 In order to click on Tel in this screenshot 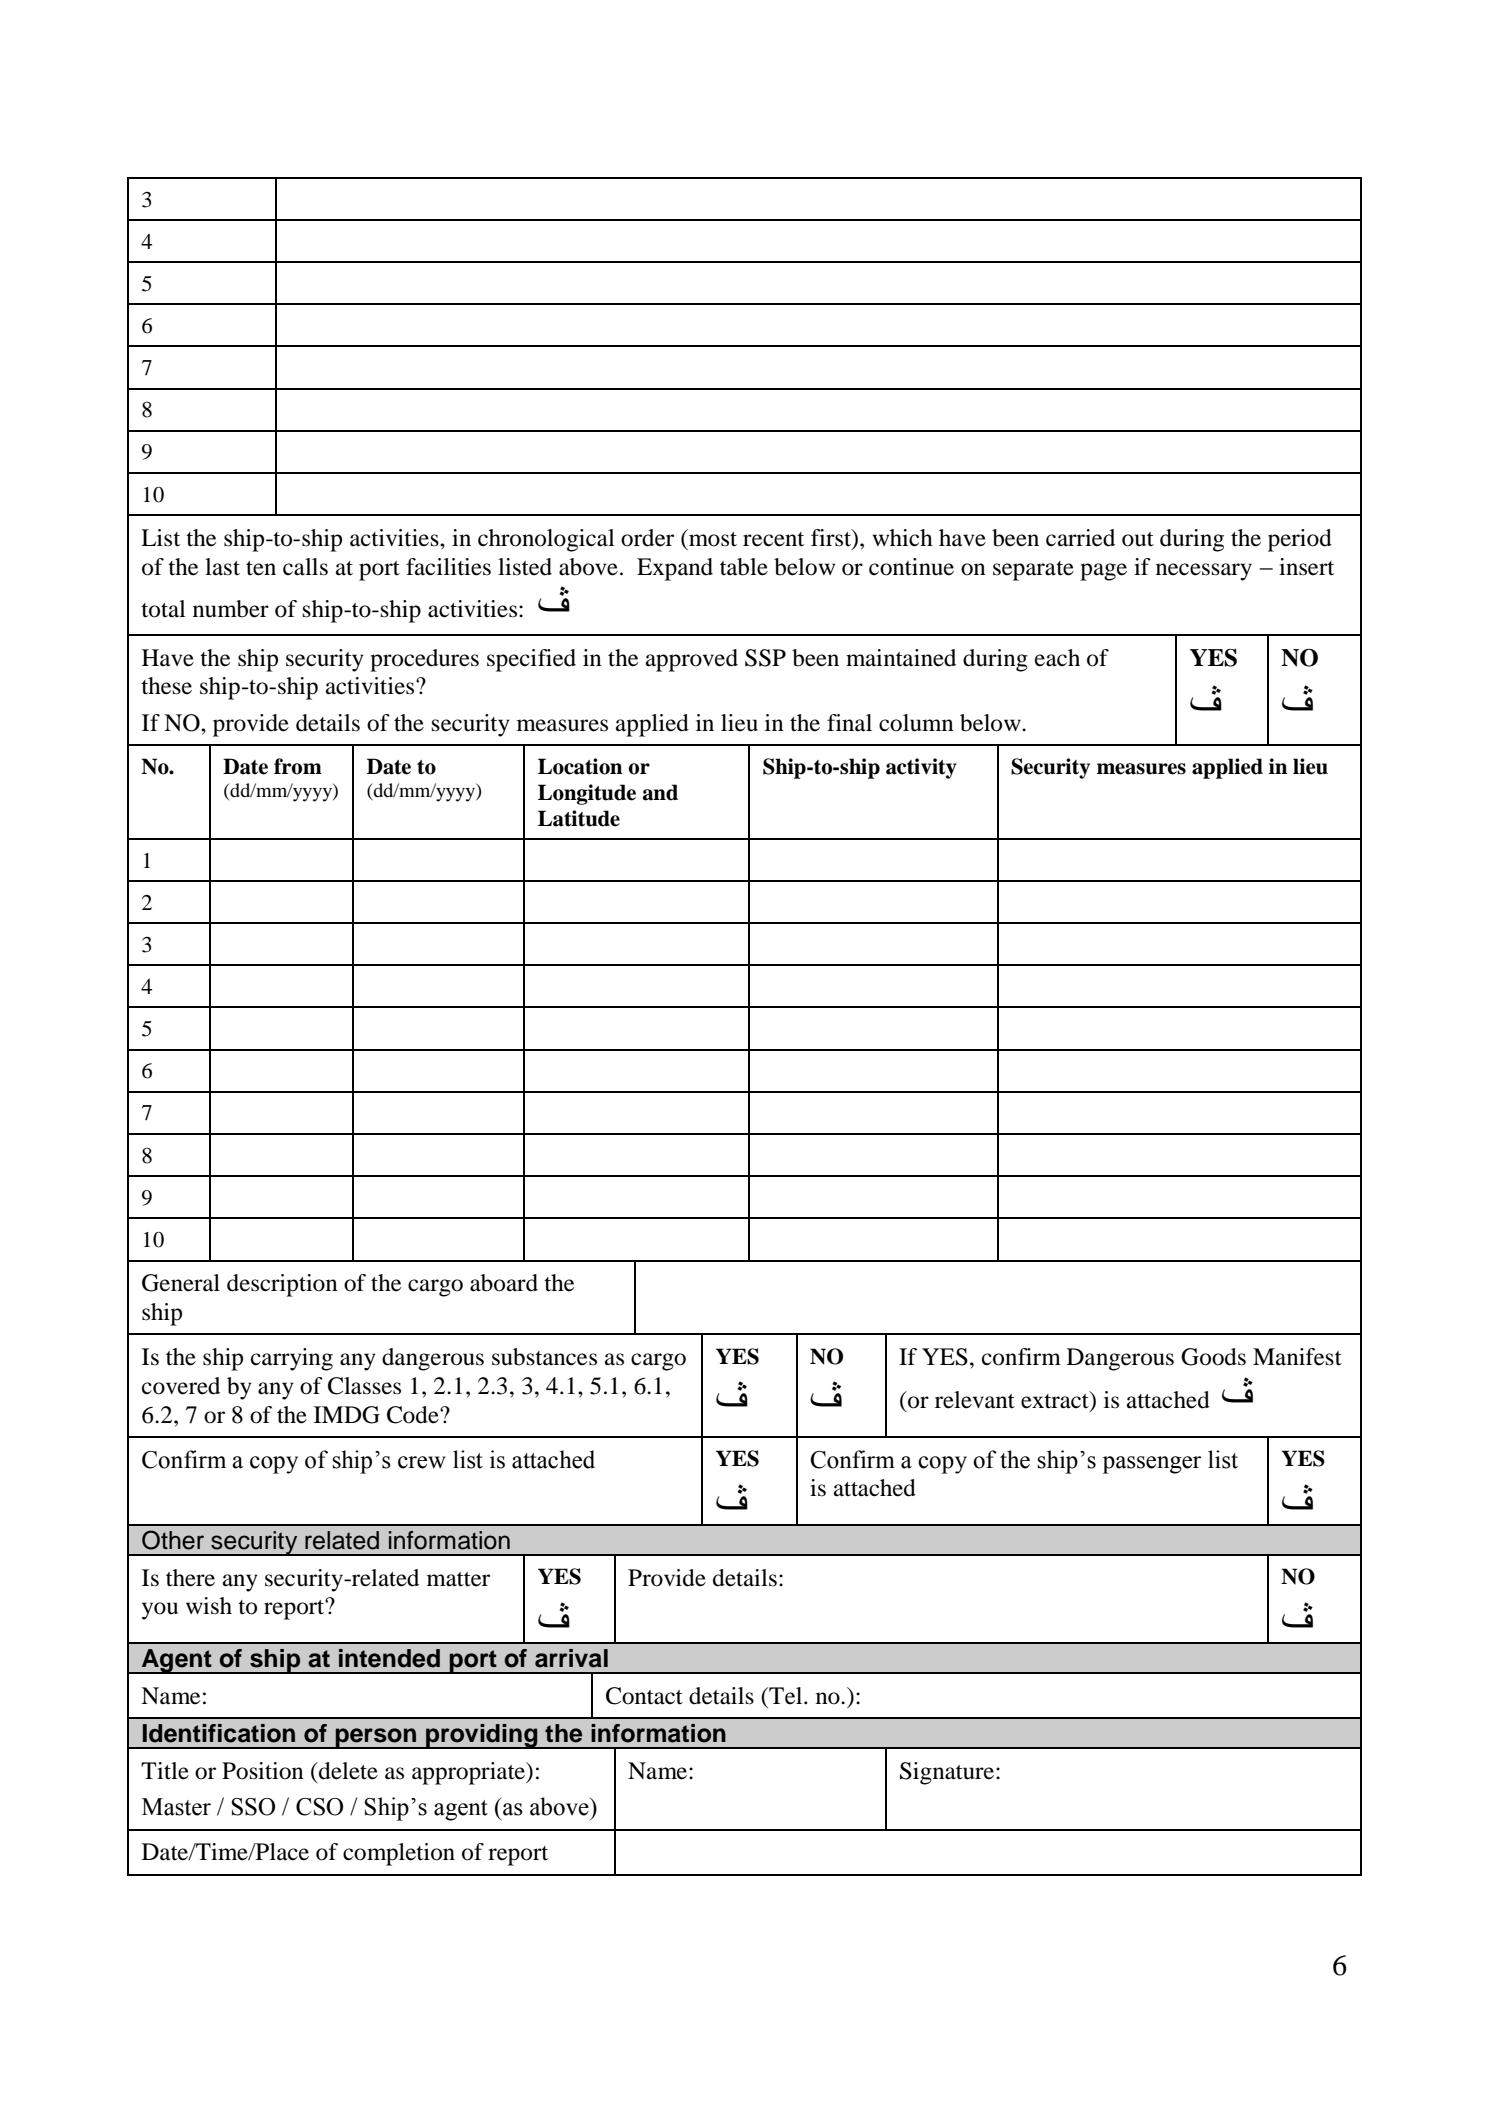, I will do `click(786, 1696)`.
